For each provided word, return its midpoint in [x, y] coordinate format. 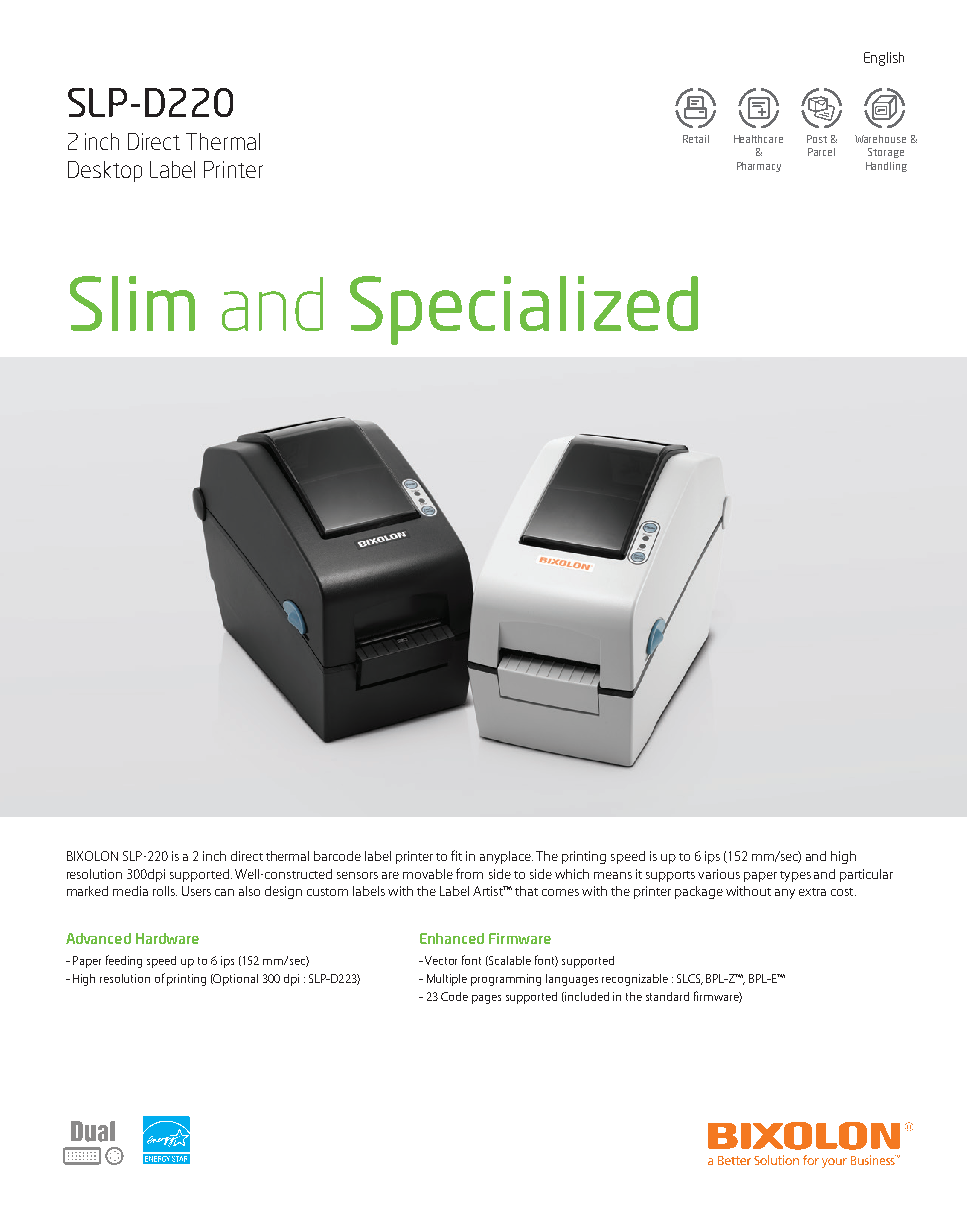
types [795, 876]
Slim [132, 303]
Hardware [167, 938]
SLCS [690, 979]
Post [817, 139]
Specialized [524, 310]
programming [506, 980]
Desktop [105, 171]
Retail [696, 139]
